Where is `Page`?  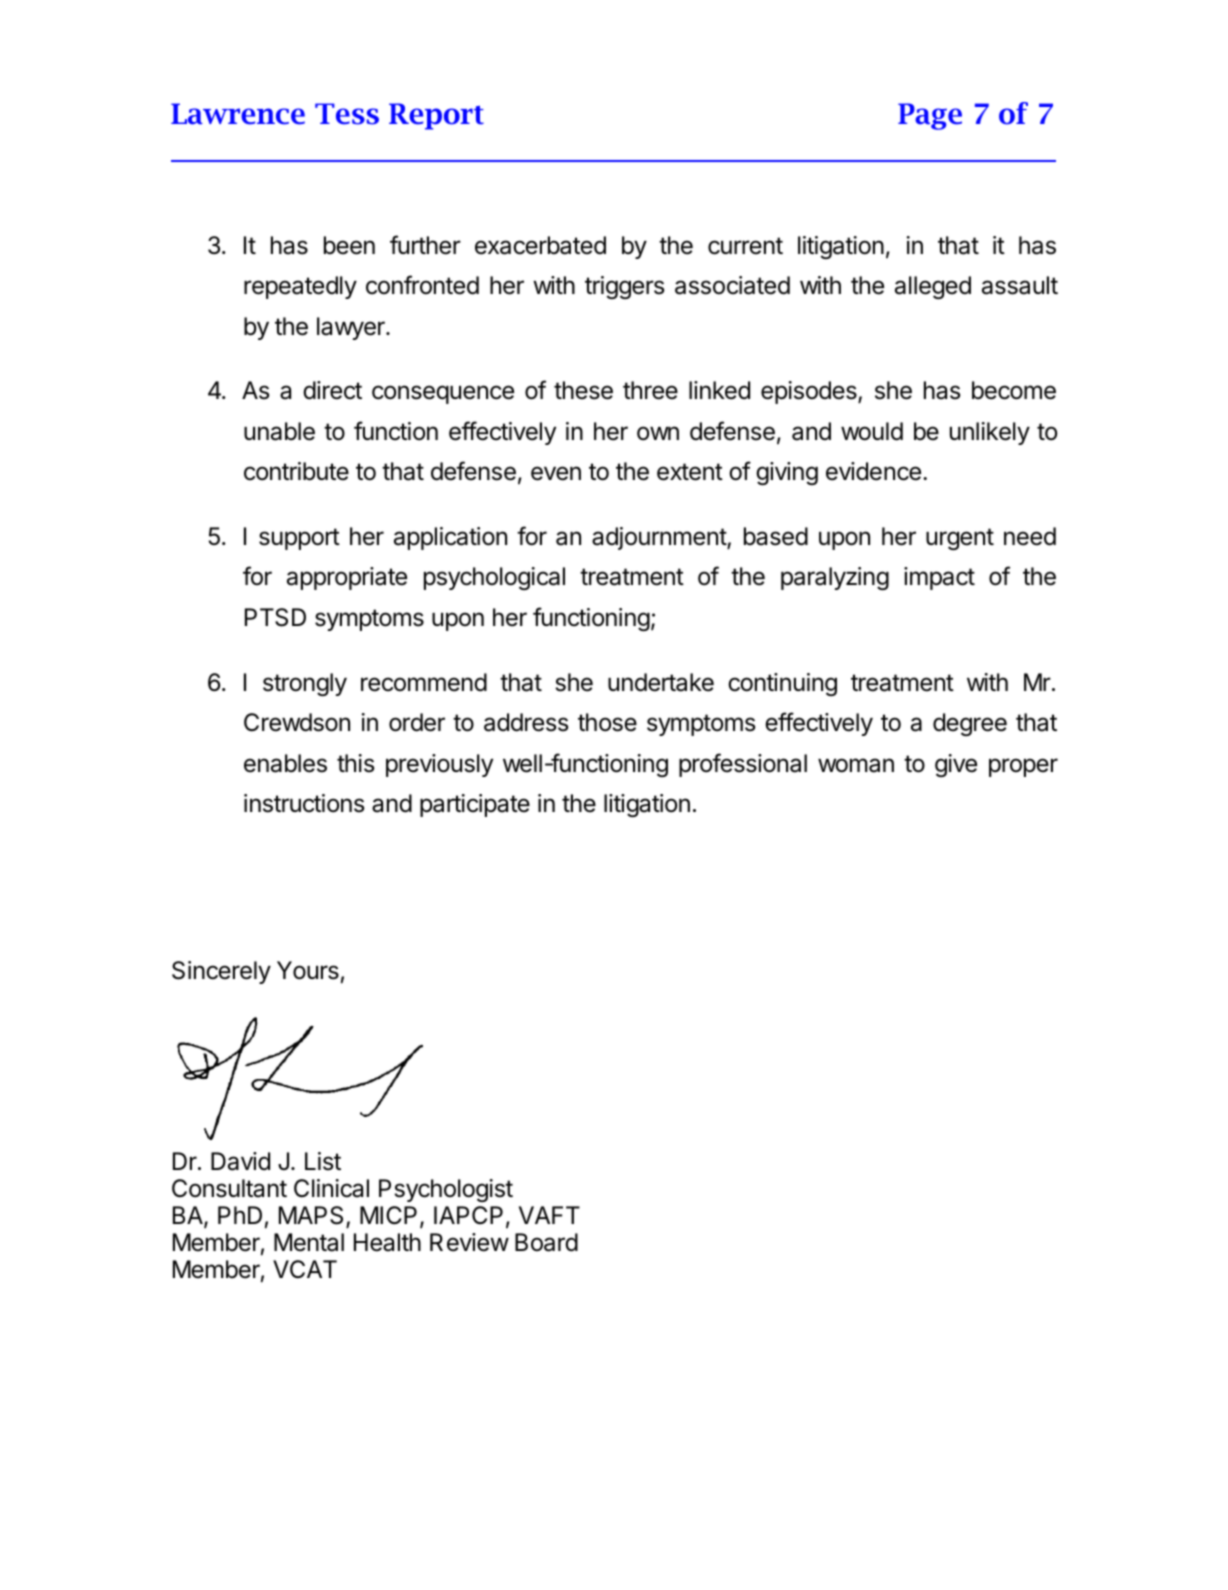
Page is located at coordinates (930, 116).
